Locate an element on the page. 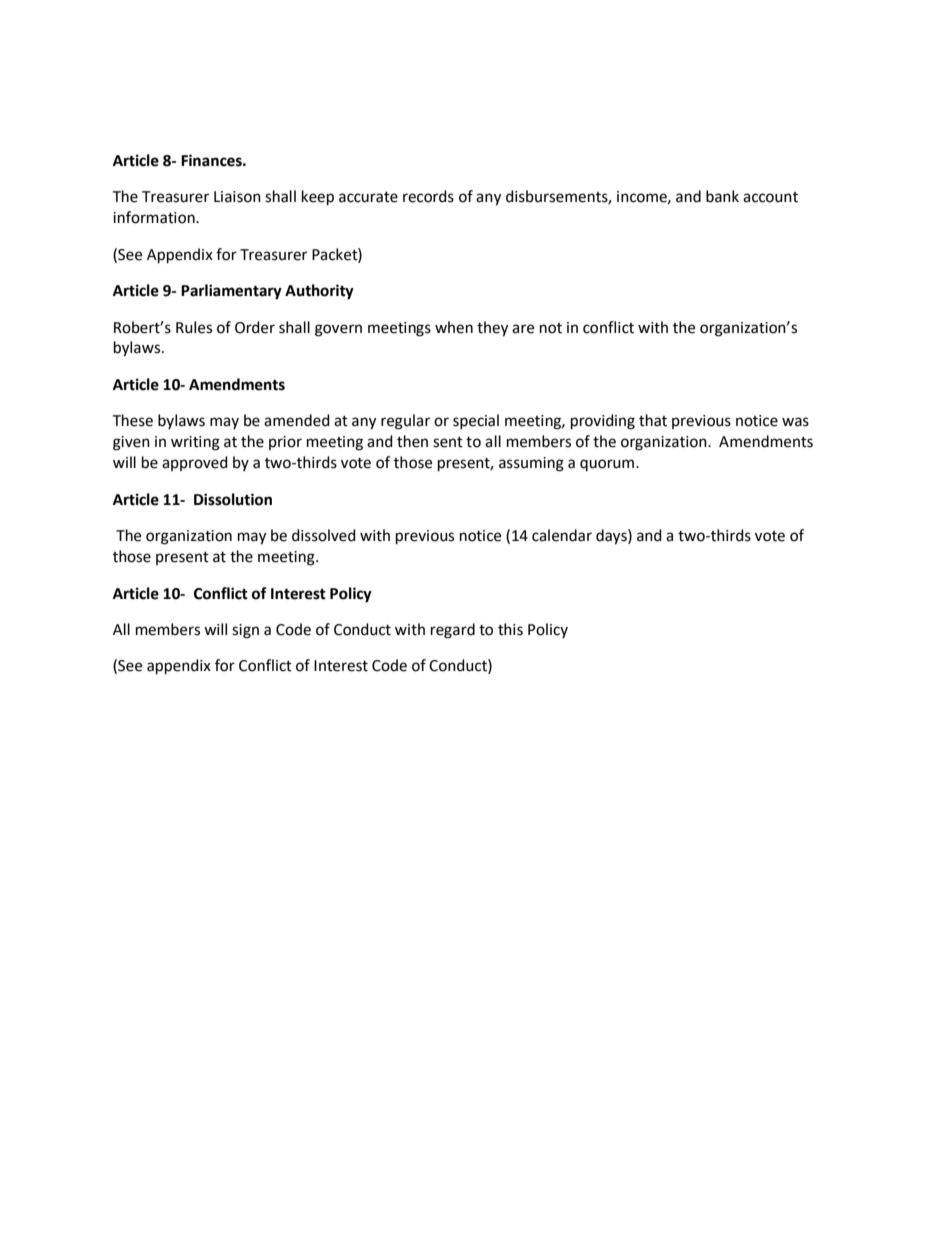 Image resolution: width=952 pixels, height=1233 pixels. records is located at coordinates (428, 196).
